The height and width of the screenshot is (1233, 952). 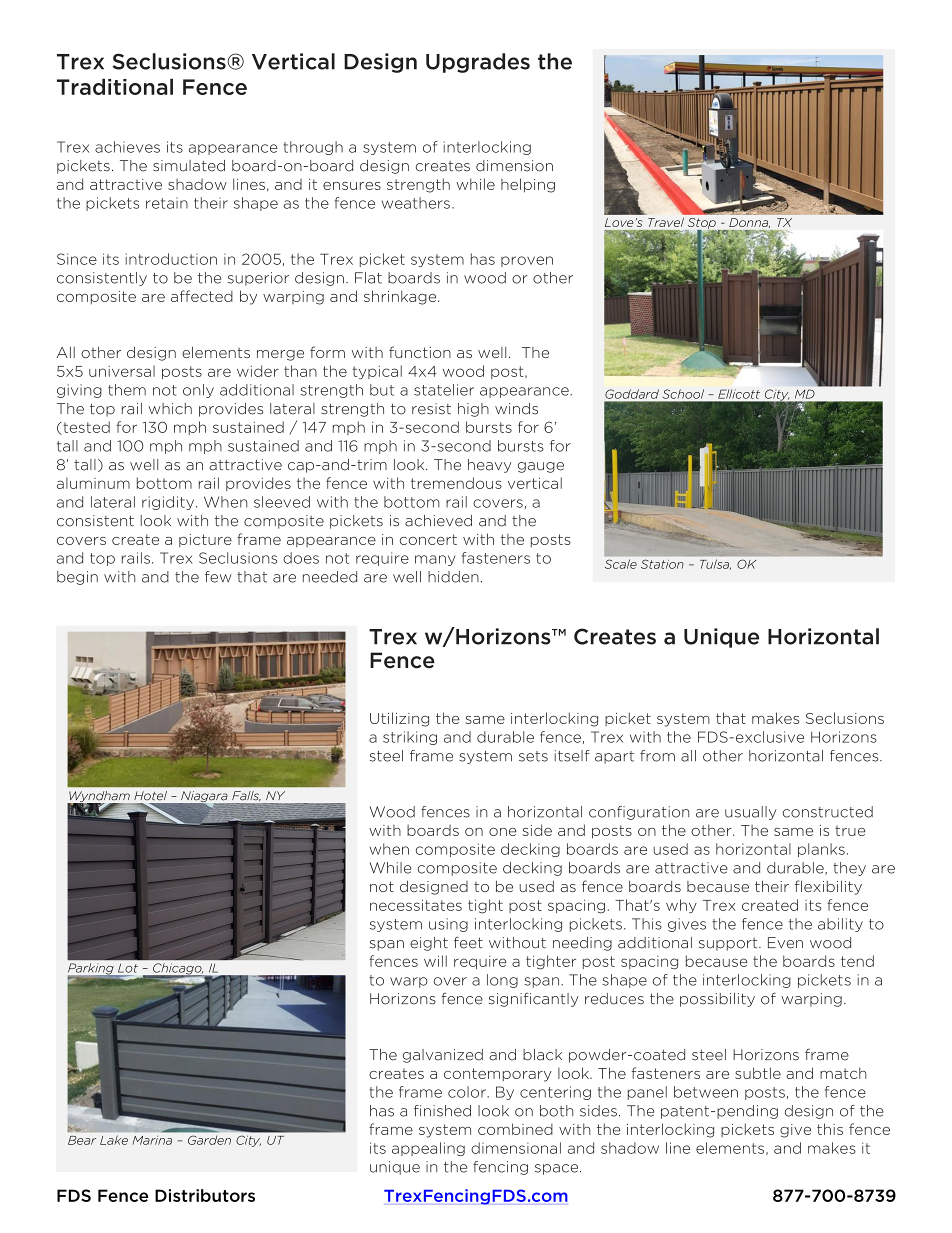 I want to click on hidden, so click(x=453, y=577).
